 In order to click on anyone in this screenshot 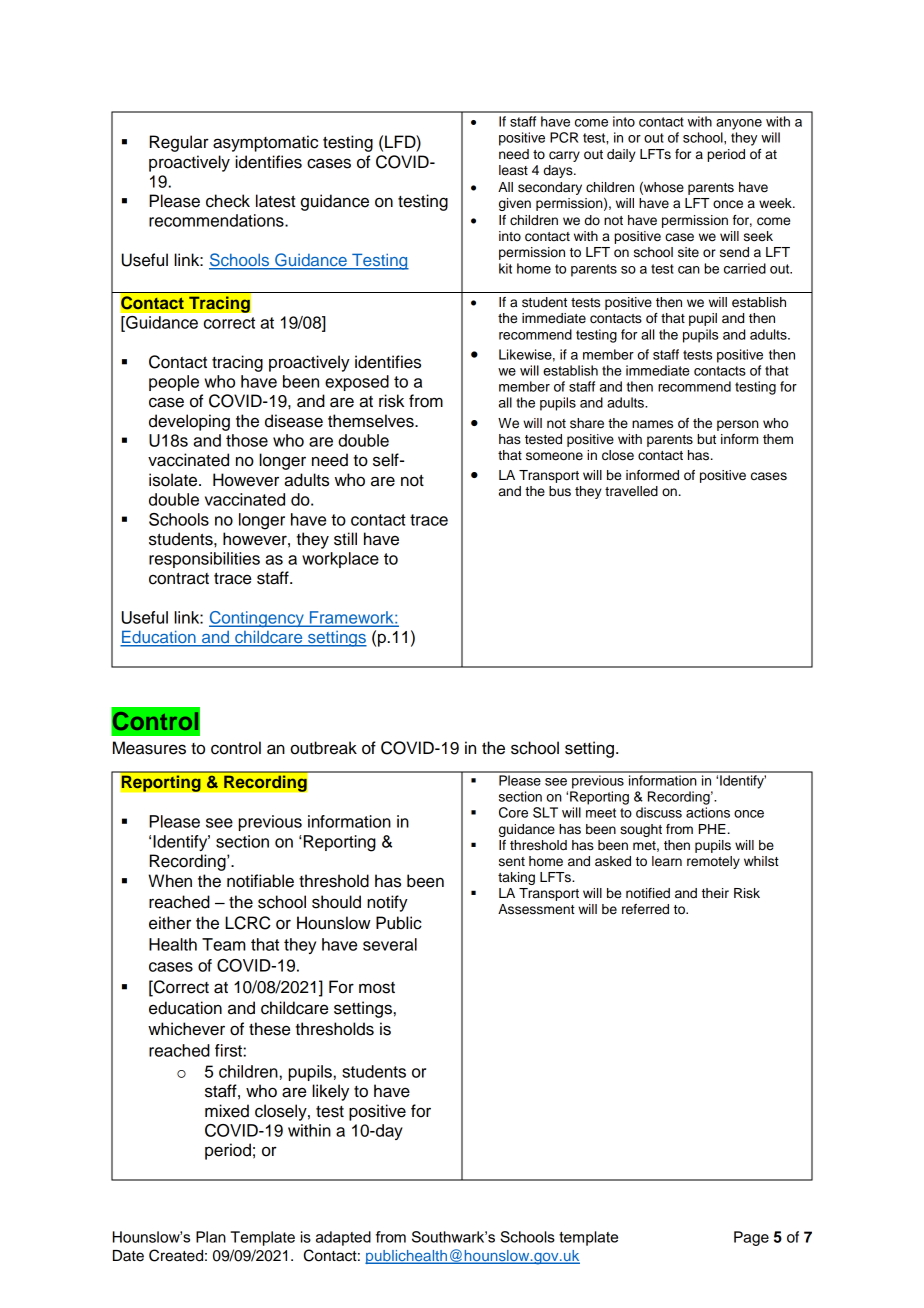, I will do `click(739, 124)`.
